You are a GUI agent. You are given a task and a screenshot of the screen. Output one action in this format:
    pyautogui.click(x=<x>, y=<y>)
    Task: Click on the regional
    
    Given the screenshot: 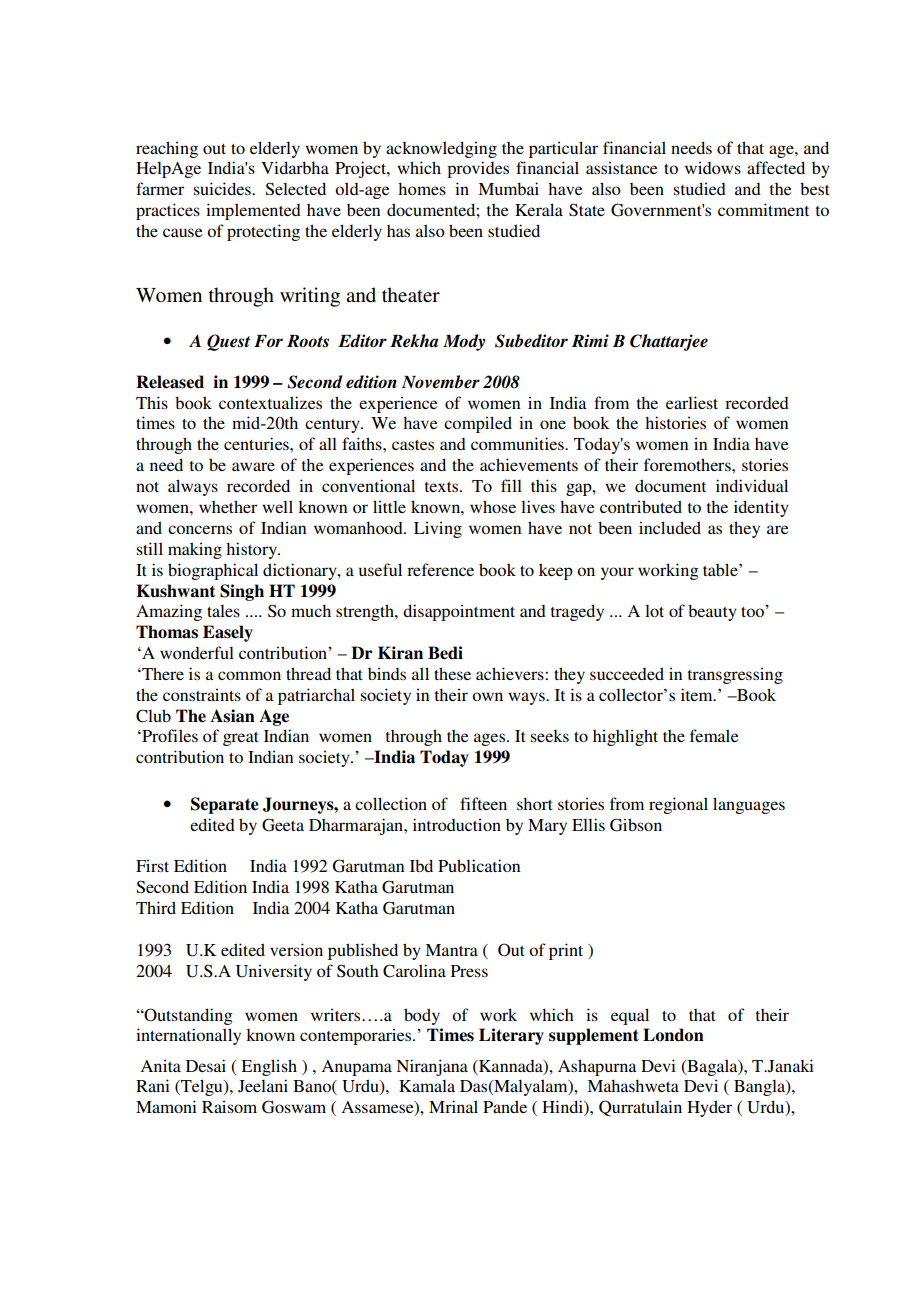 What is the action you would take?
    pyautogui.click(x=678, y=805)
